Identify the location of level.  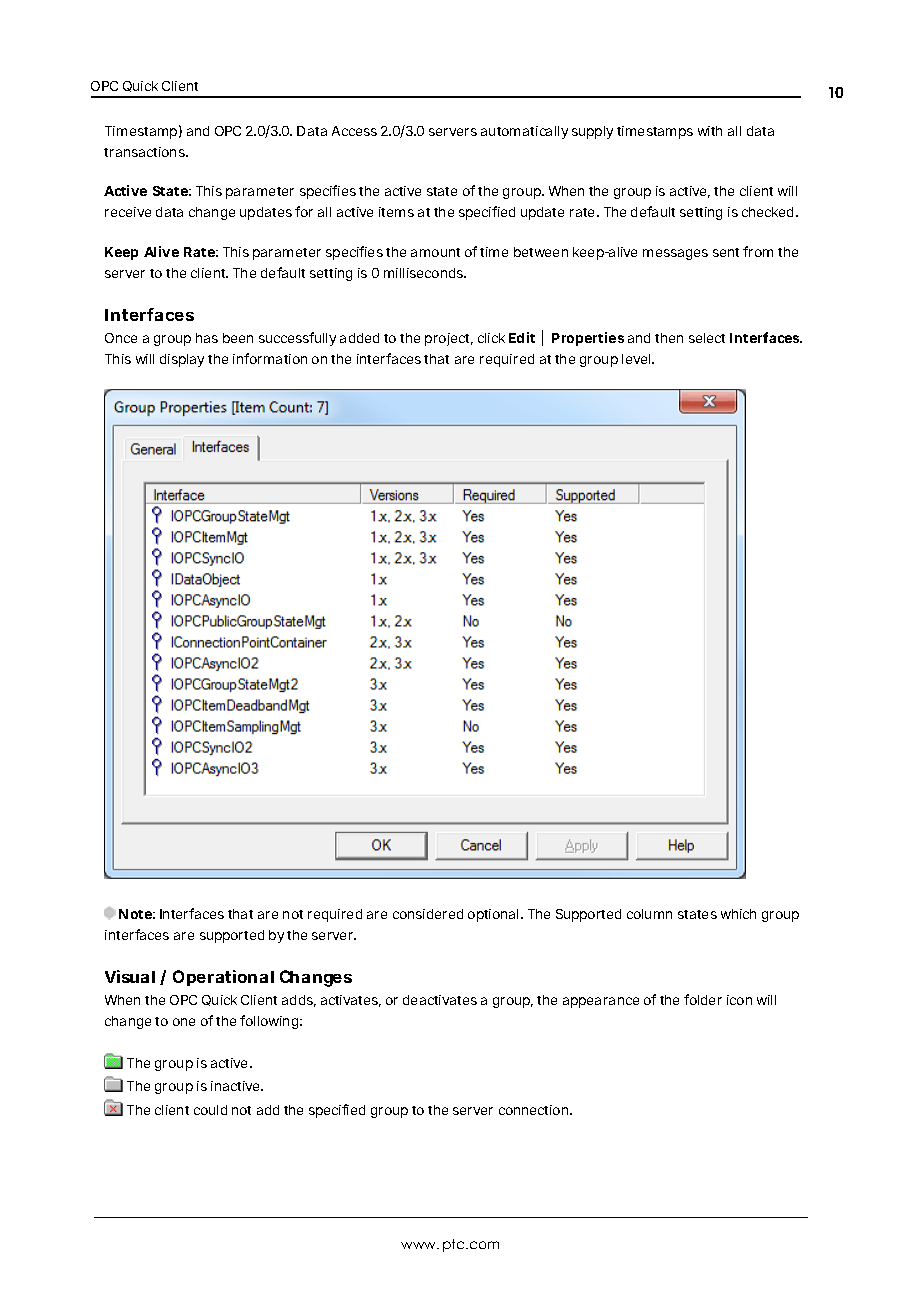
(637, 359).
